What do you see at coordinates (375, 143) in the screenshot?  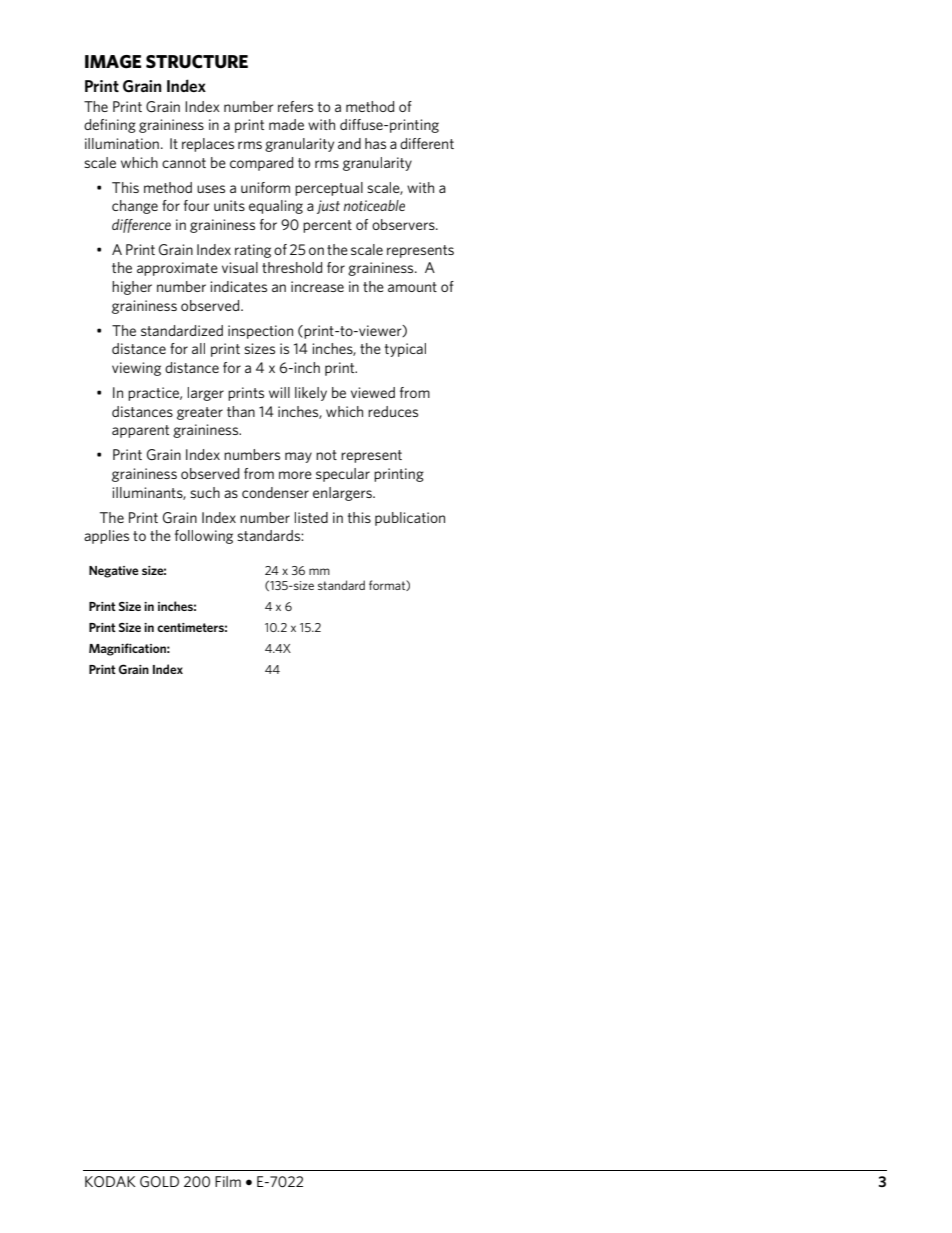 I see `has` at bounding box center [375, 143].
